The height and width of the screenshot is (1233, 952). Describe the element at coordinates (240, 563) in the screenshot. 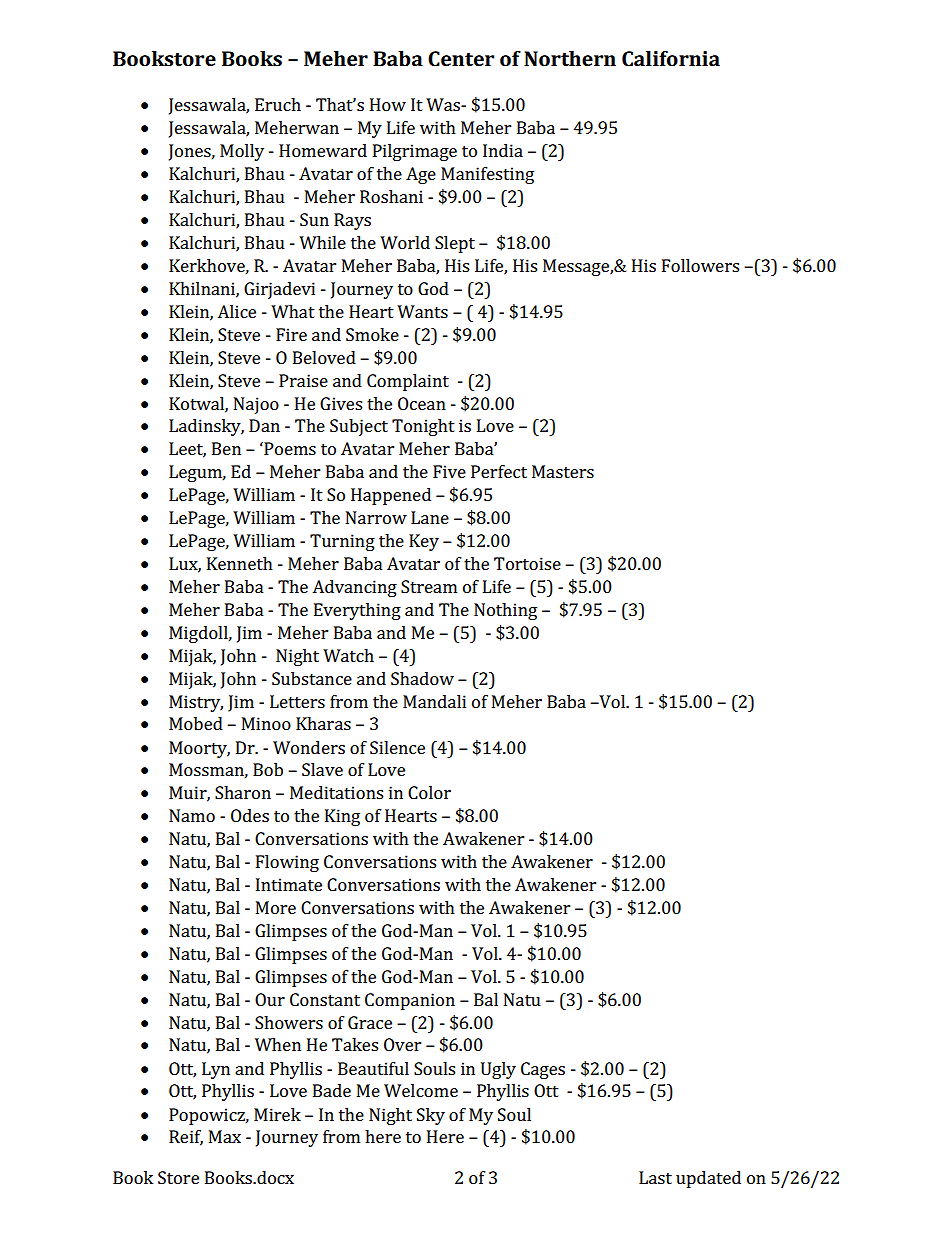

I see `Kenneth` at that location.
